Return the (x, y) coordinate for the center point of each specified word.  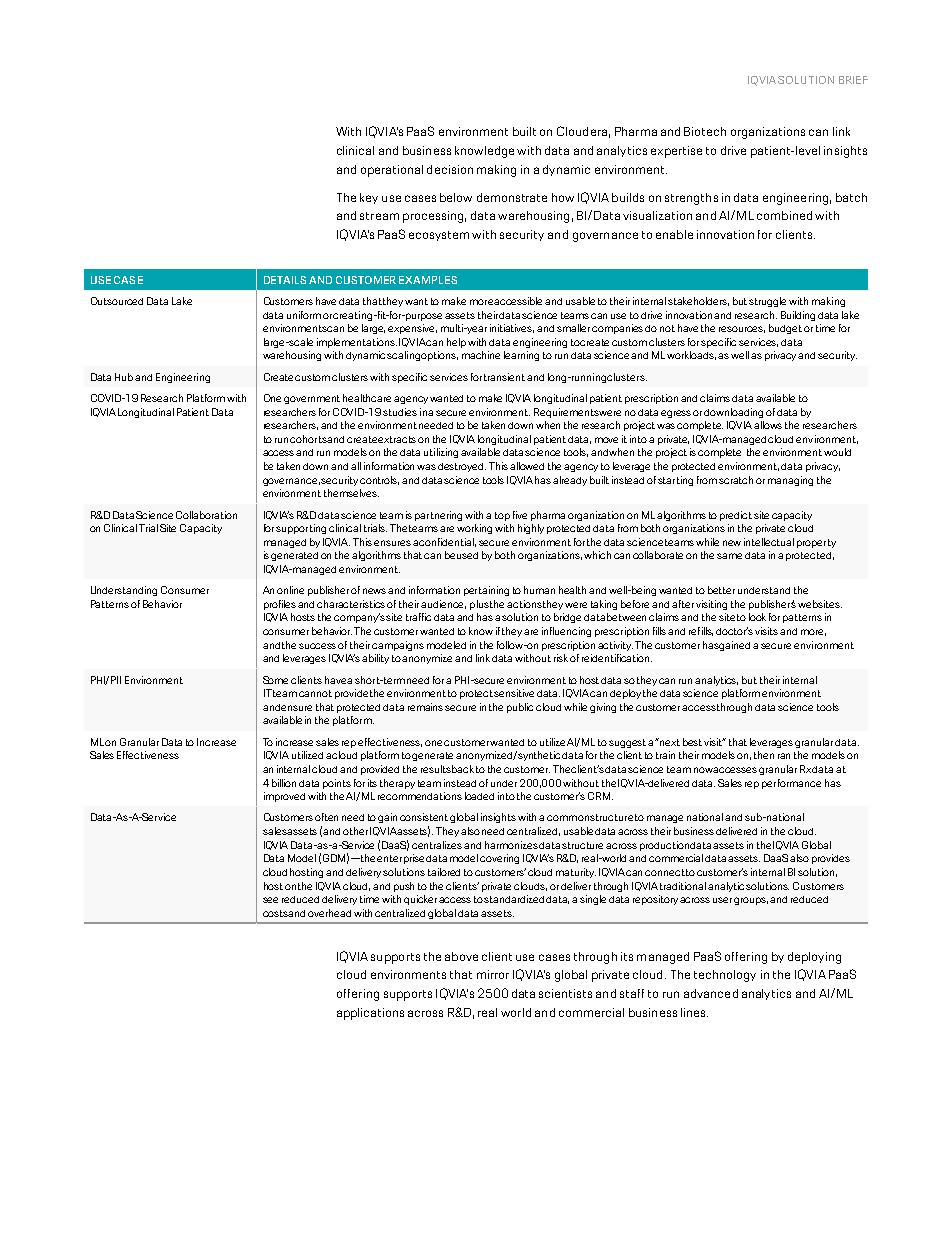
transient (504, 377)
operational (392, 171)
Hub (124, 377)
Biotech (705, 131)
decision (450, 169)
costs (276, 913)
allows (768, 425)
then (764, 755)
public (520, 708)
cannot (315, 693)
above (461, 956)
